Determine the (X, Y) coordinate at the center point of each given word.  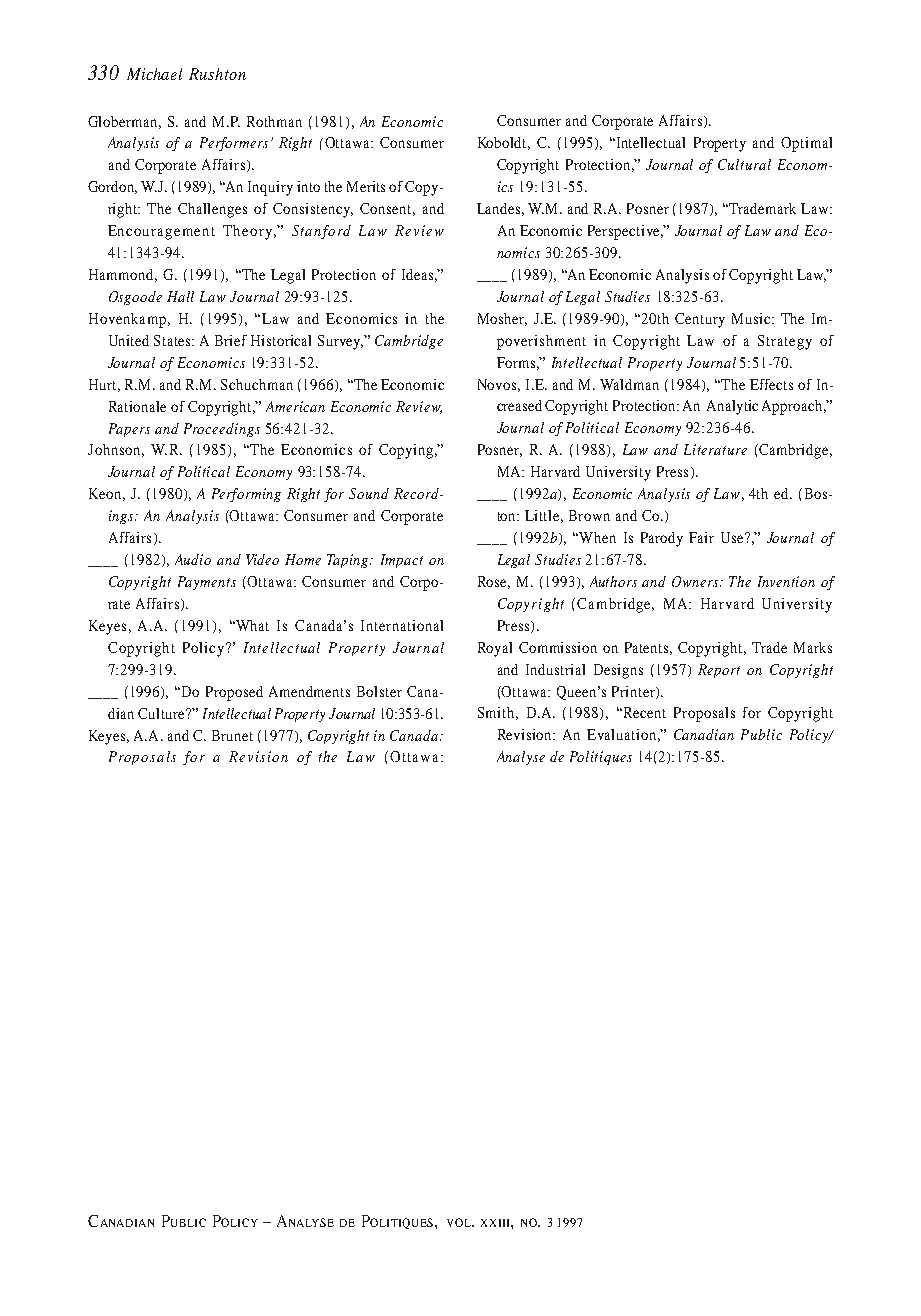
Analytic (732, 407)
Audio (193, 559)
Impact (402, 561)
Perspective (625, 232)
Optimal (806, 144)
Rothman (274, 121)
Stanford (321, 232)
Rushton (217, 74)
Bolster (379, 691)
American (295, 406)
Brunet (232, 735)
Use (733, 537)
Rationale (137, 406)
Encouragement (161, 232)
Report (719, 671)
